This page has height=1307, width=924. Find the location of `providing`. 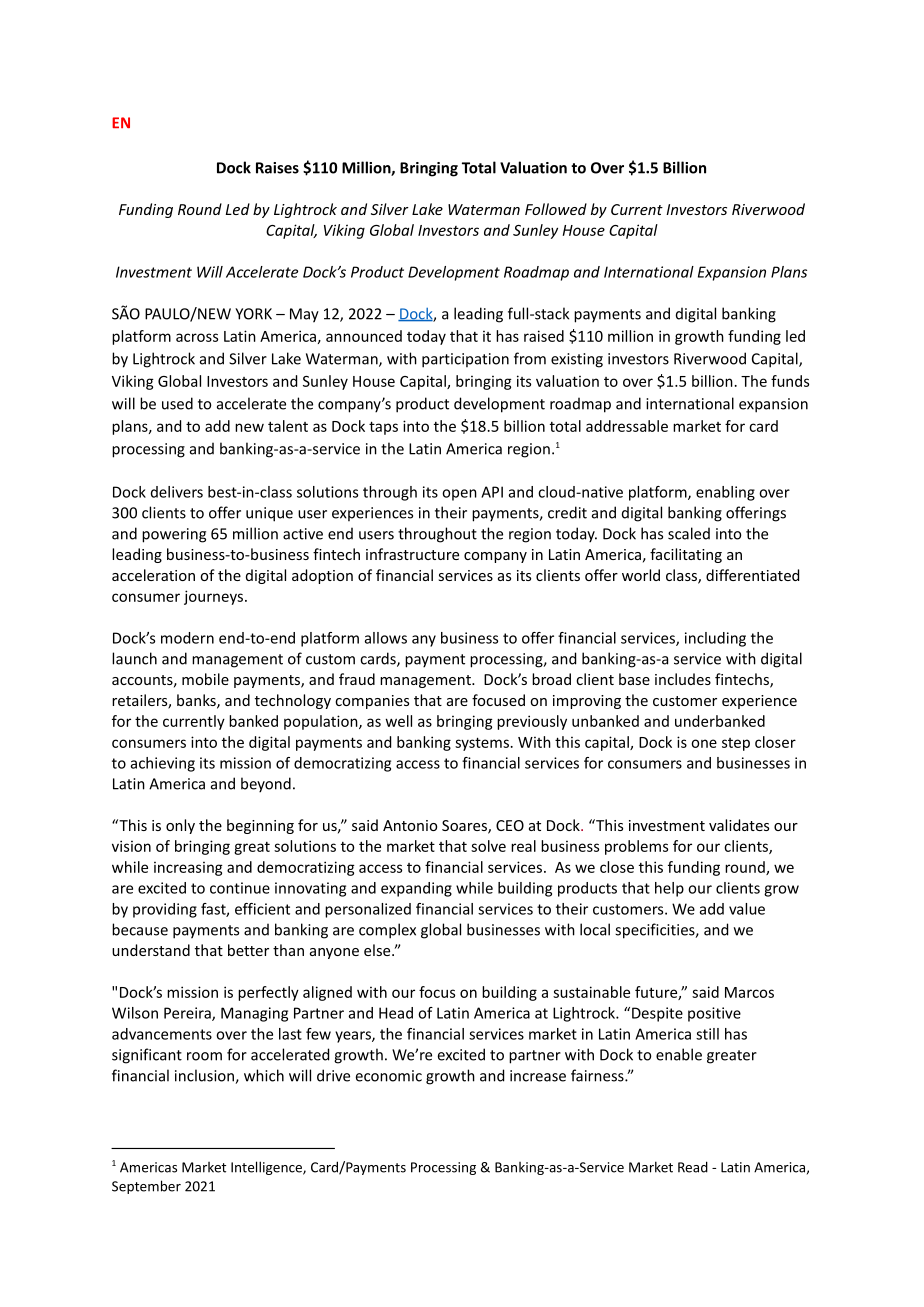

providing is located at coordinates (165, 910).
